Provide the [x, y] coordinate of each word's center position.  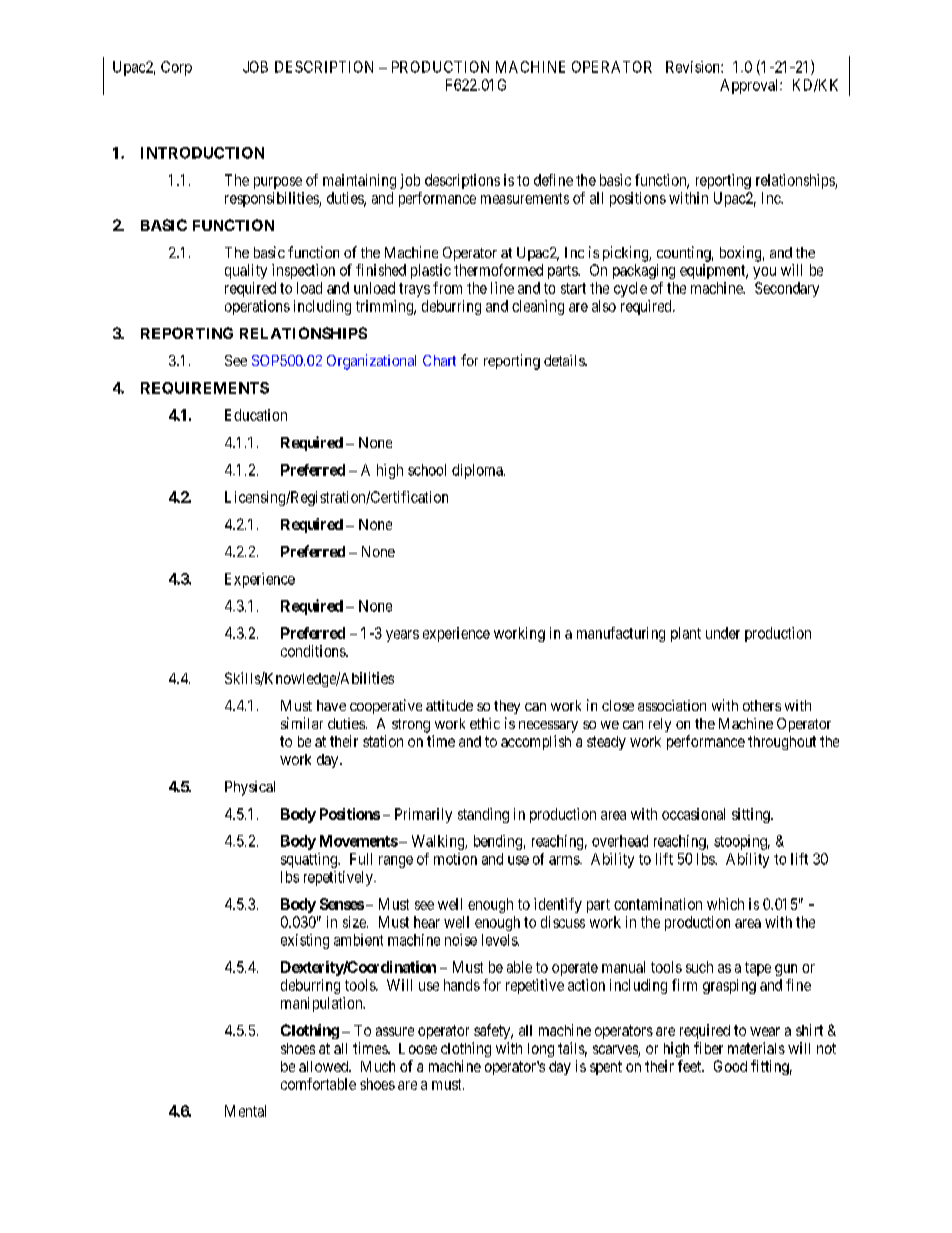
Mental [245, 1111]
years [402, 636]
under [723, 633]
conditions [314, 651]
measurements [525, 198]
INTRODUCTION [202, 153]
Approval [750, 86]
